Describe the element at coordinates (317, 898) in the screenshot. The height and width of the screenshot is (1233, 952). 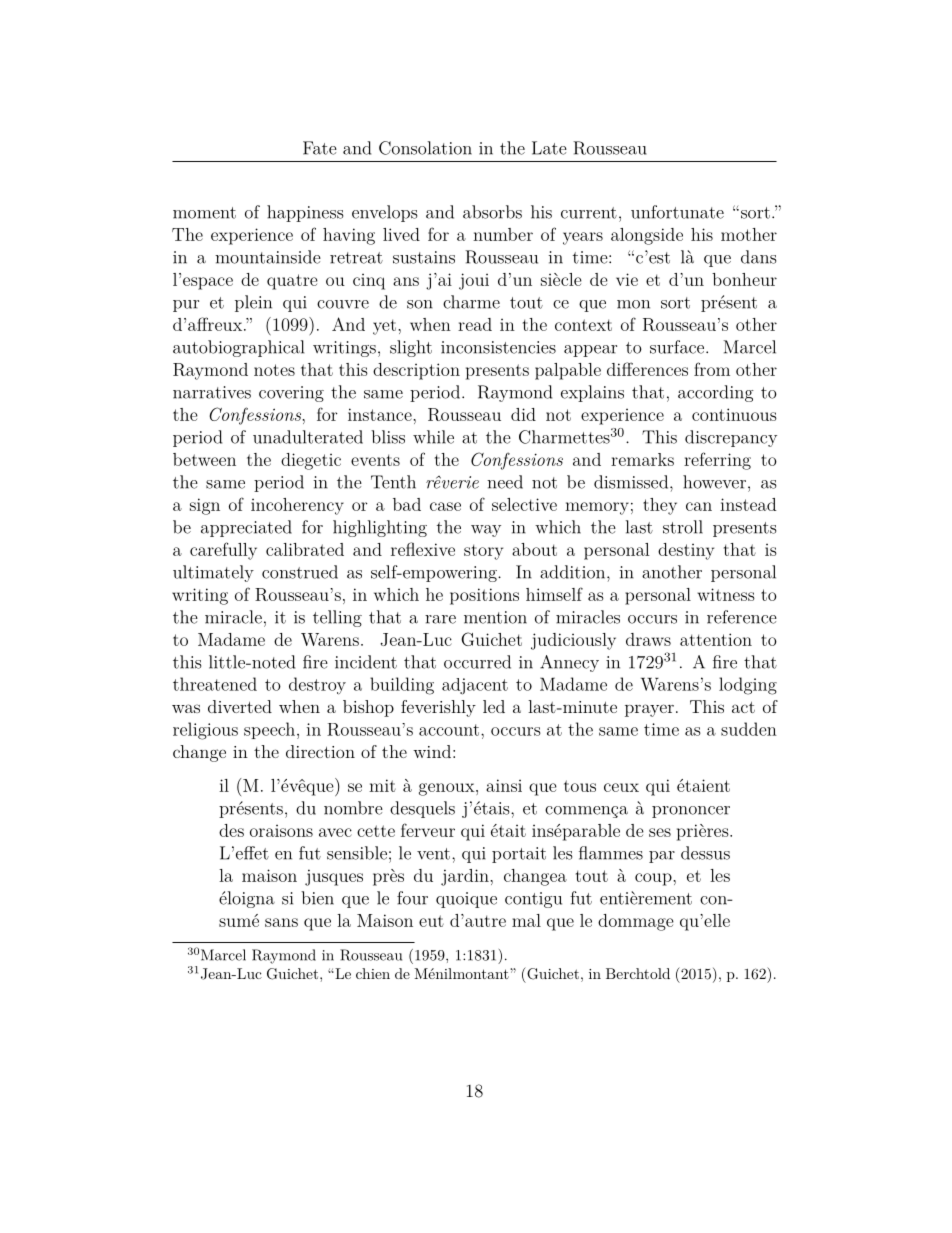
I see `bien` at that location.
